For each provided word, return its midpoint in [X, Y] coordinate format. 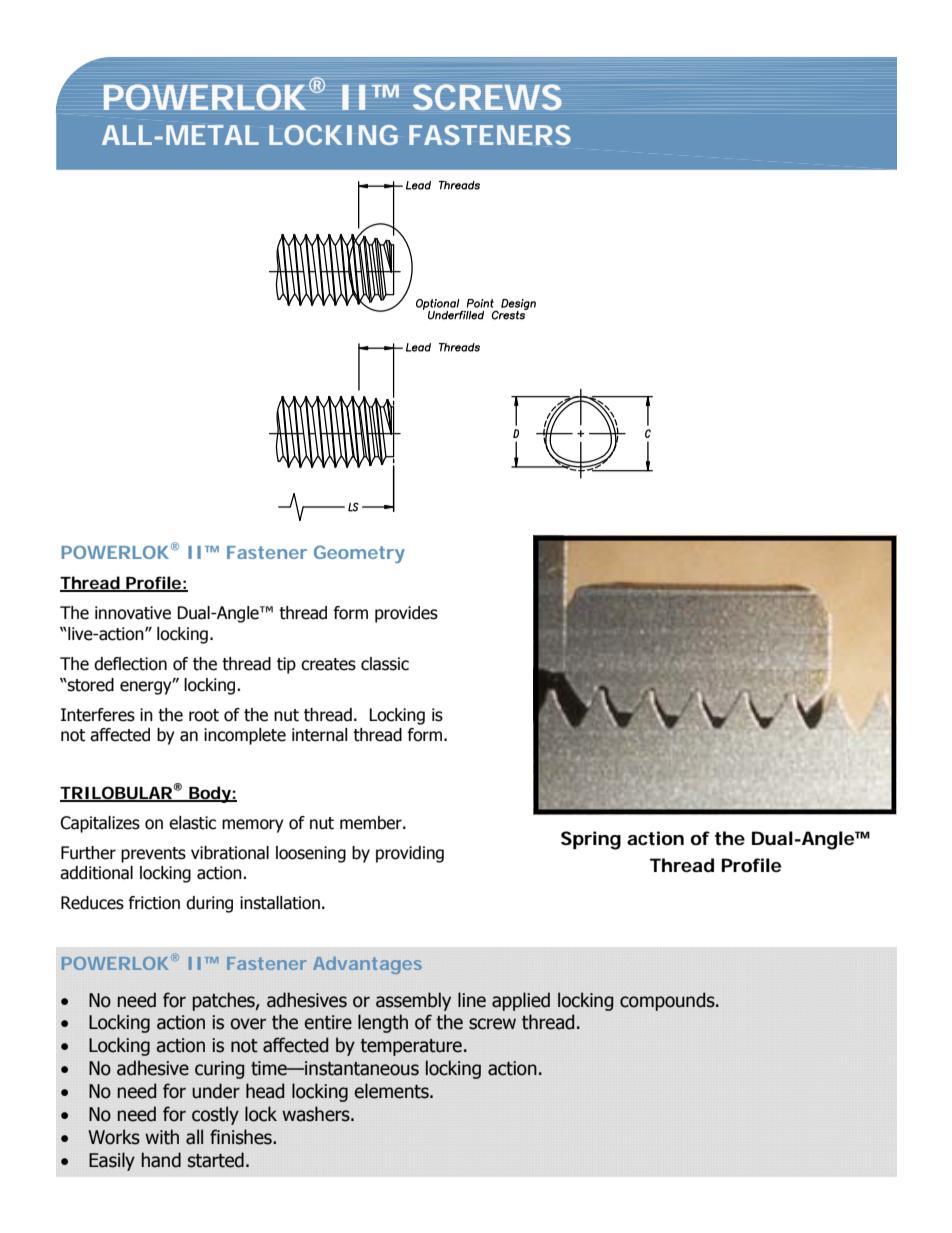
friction [154, 903]
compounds [668, 1001]
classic [385, 664]
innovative [133, 613]
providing [410, 854]
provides [406, 614]
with [162, 1137]
